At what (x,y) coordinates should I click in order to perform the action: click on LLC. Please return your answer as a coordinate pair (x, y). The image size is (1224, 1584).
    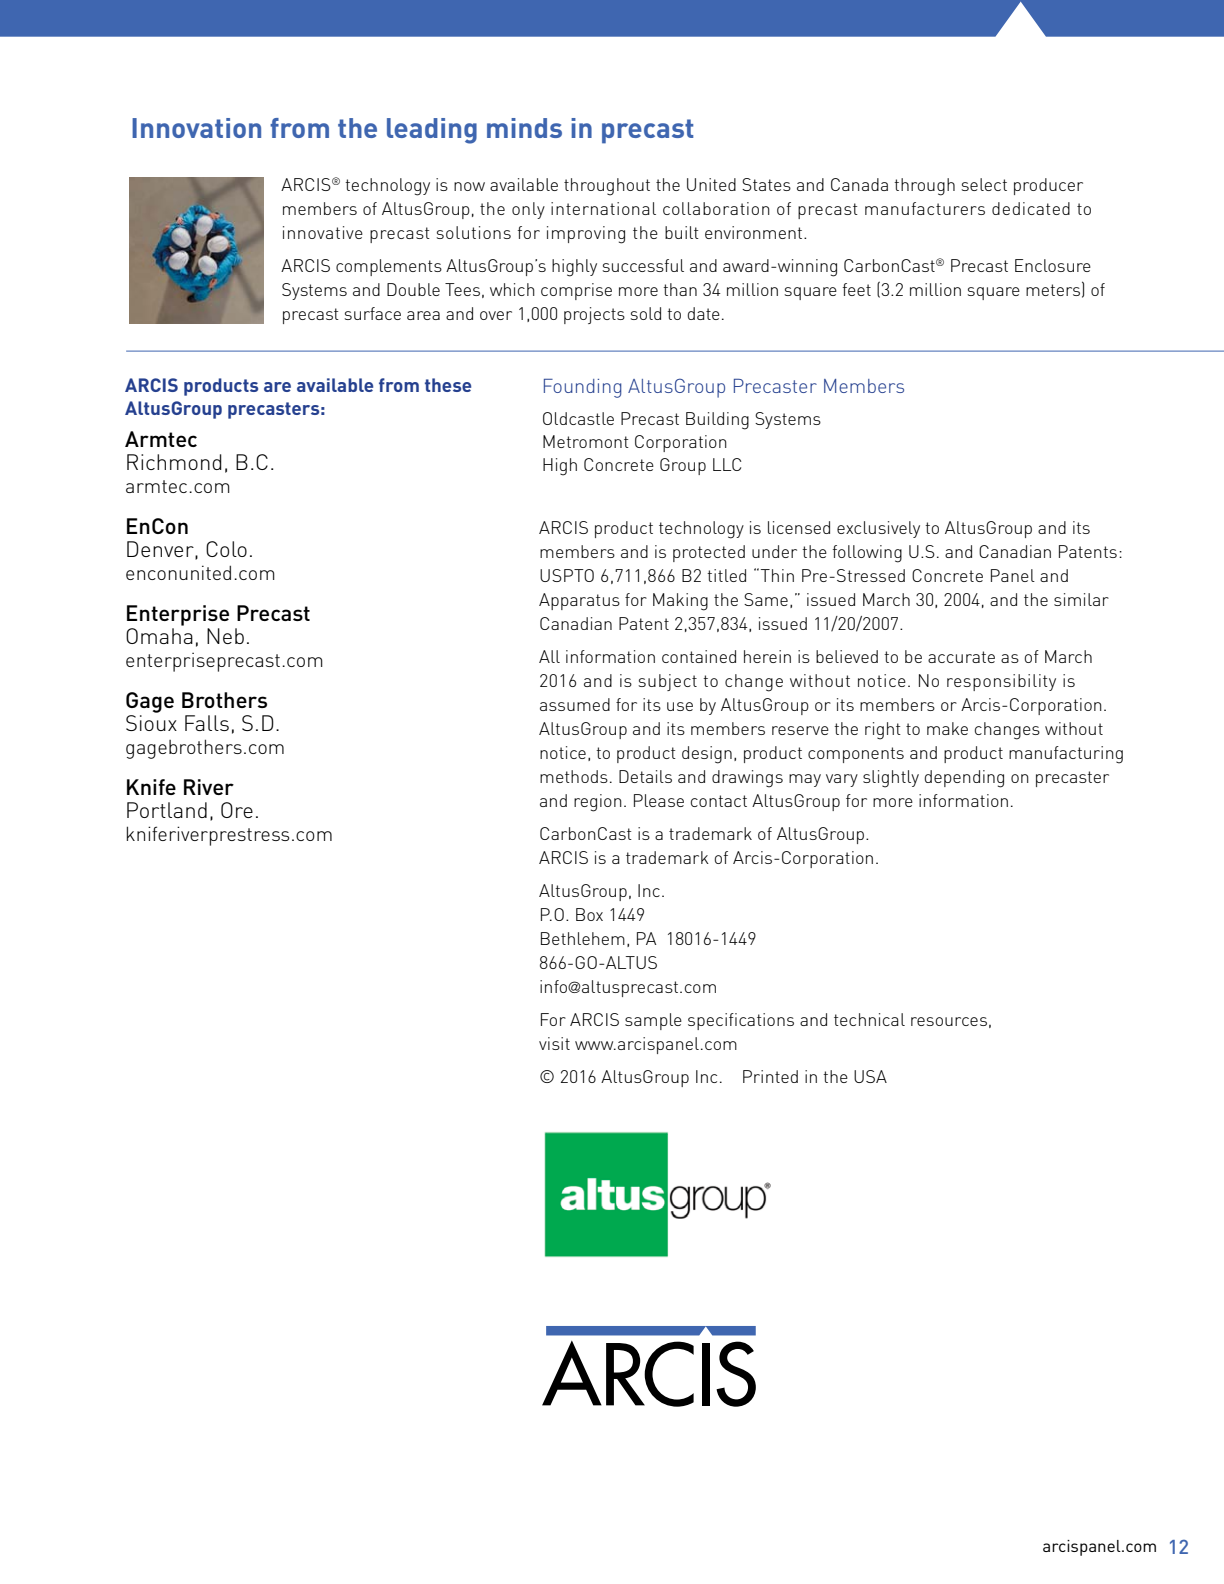
    Looking at the image, I should click on (727, 464).
